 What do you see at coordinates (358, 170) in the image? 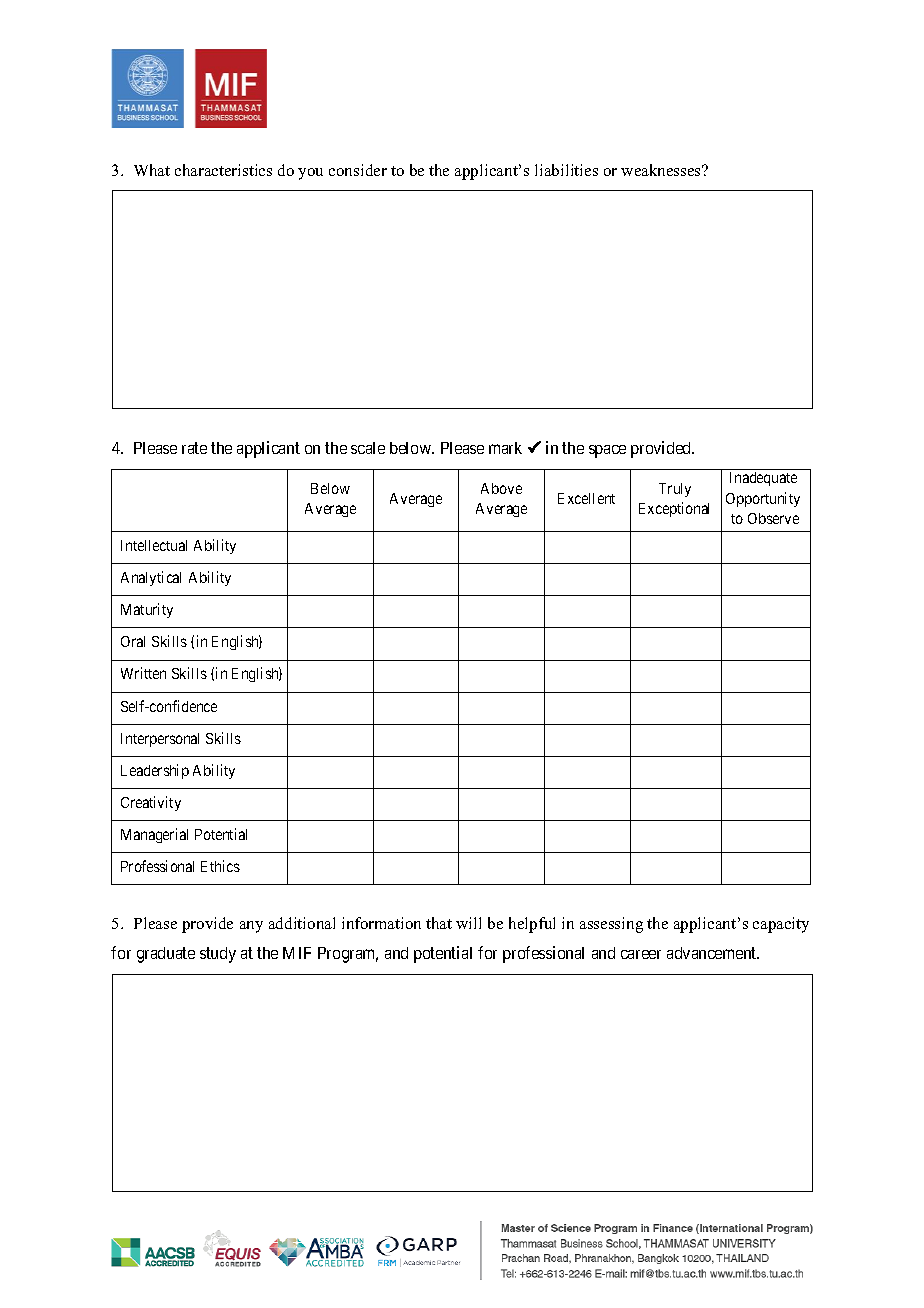
I see `consider` at bounding box center [358, 170].
